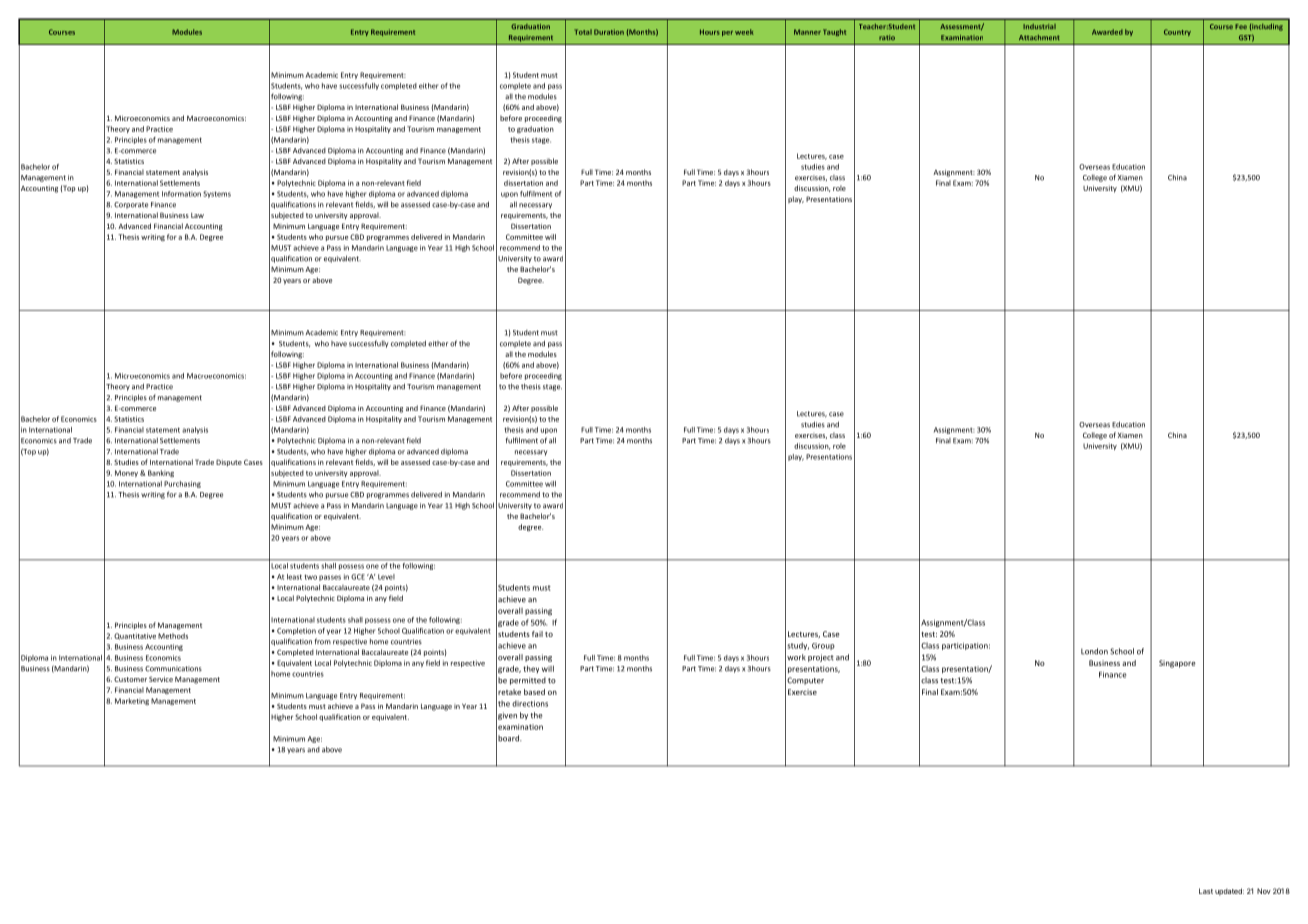  What do you see at coordinates (583, 32) in the screenshot?
I see `Total` at bounding box center [583, 32].
